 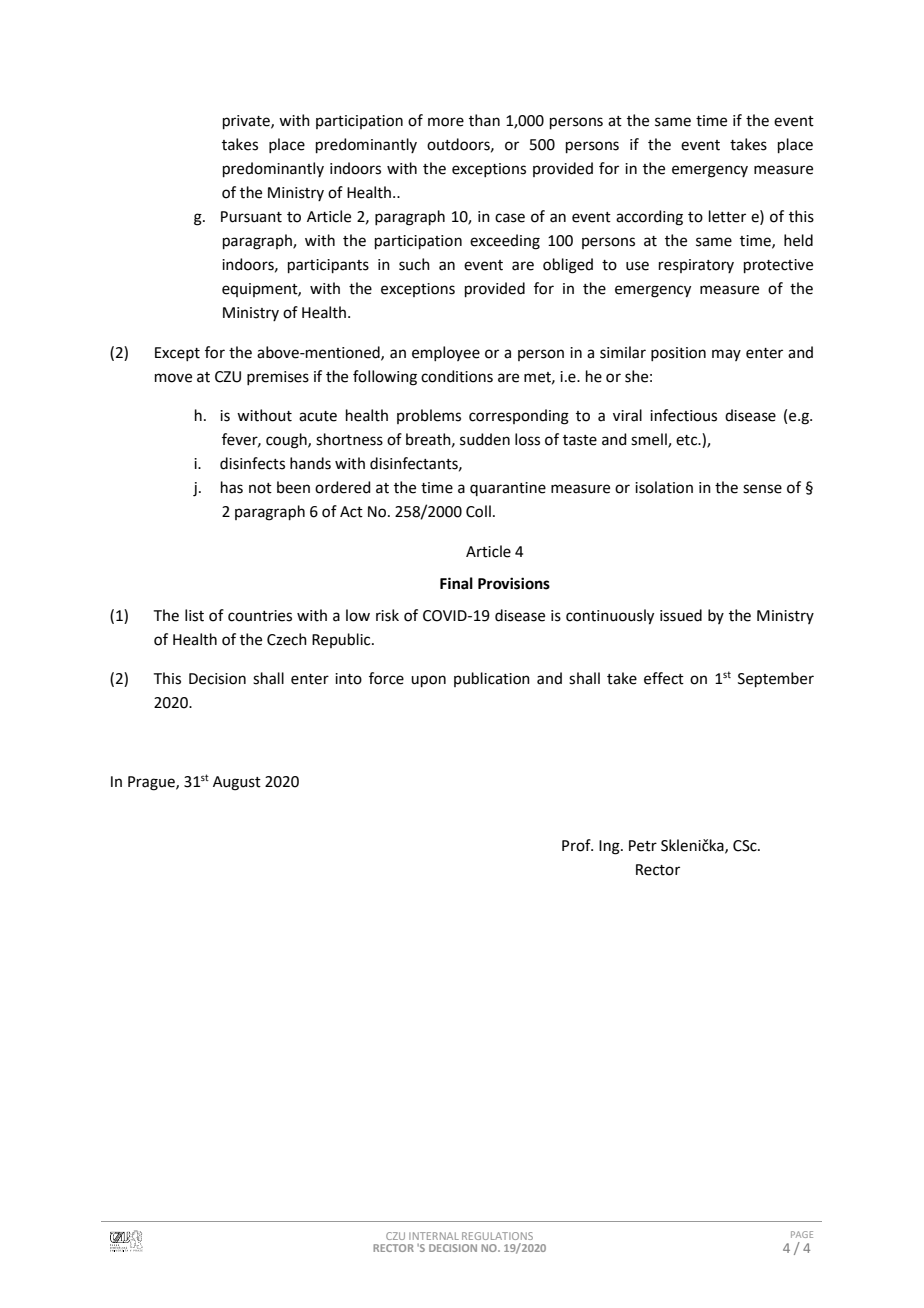 I want to click on than, so click(x=484, y=120).
